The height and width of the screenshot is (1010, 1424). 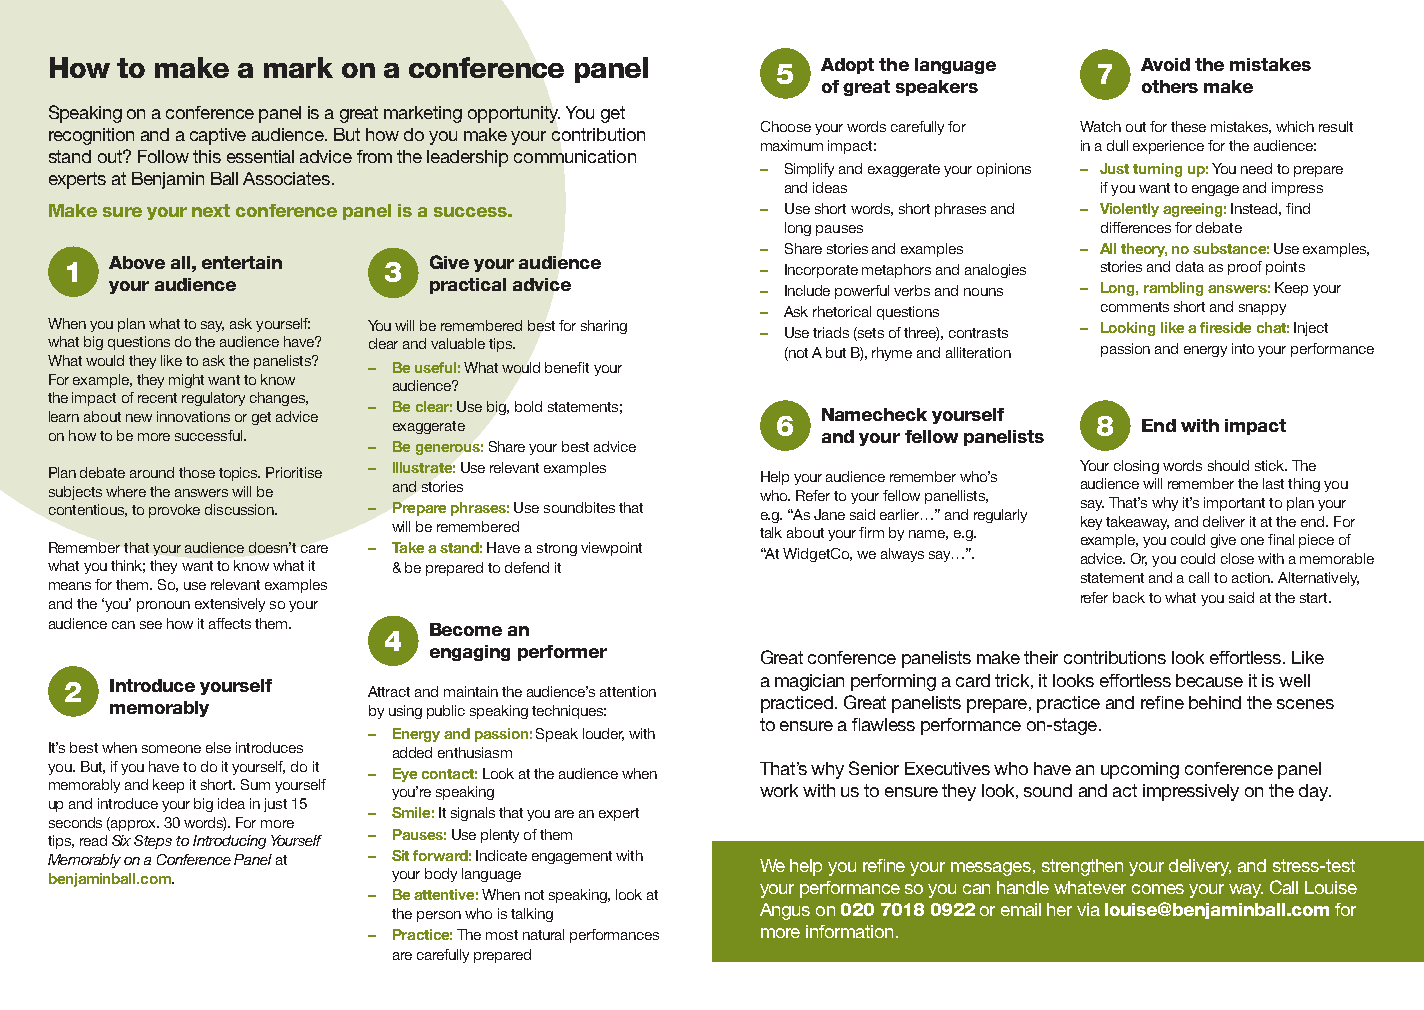 What do you see at coordinates (218, 136) in the screenshot?
I see `captive` at bounding box center [218, 136].
